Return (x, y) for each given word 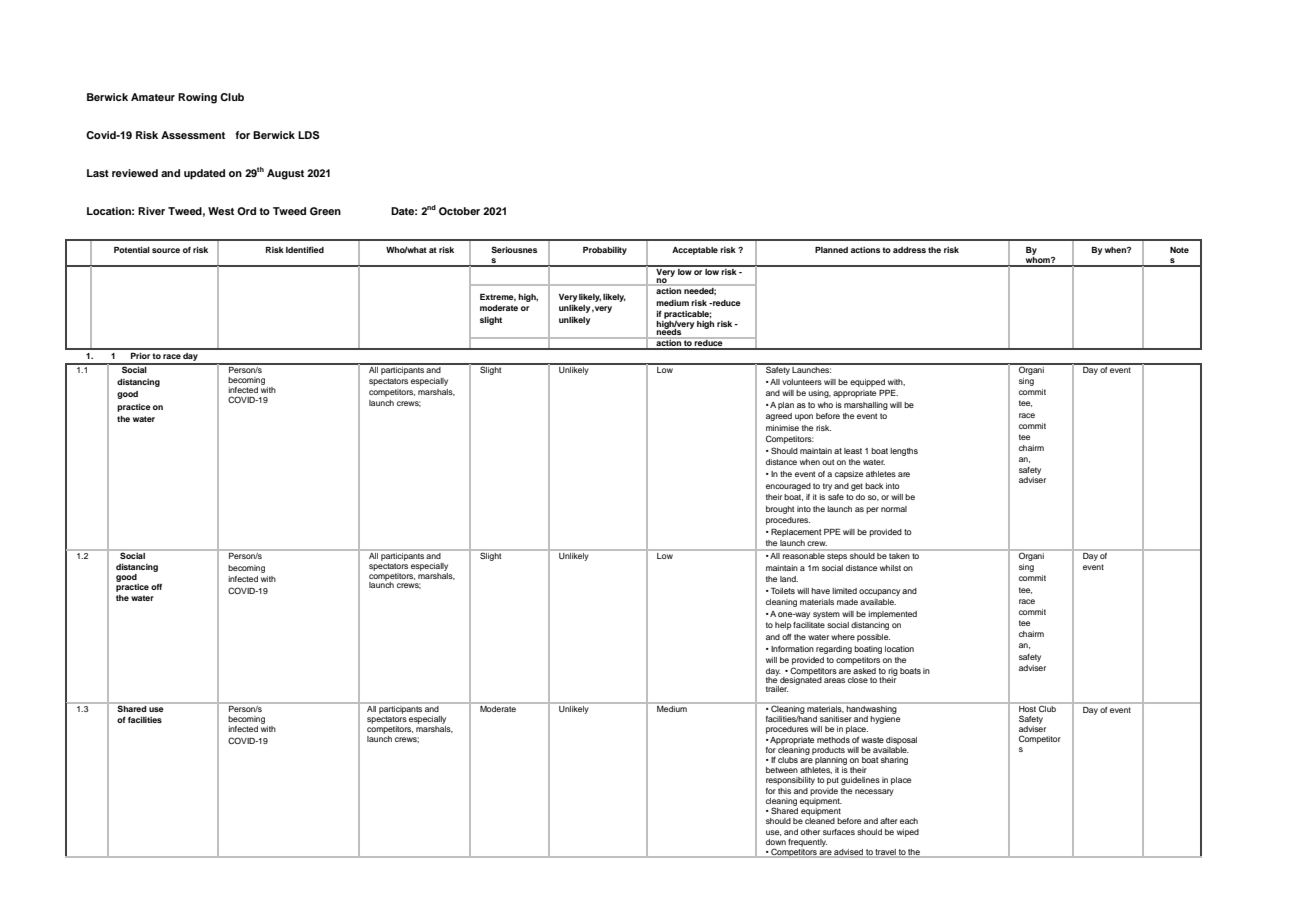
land (789, 579)
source (166, 250)
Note (1179, 250)
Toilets (783, 591)
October (459, 211)
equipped (867, 383)
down (776, 842)
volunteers (802, 382)
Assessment (193, 135)
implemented (892, 615)
